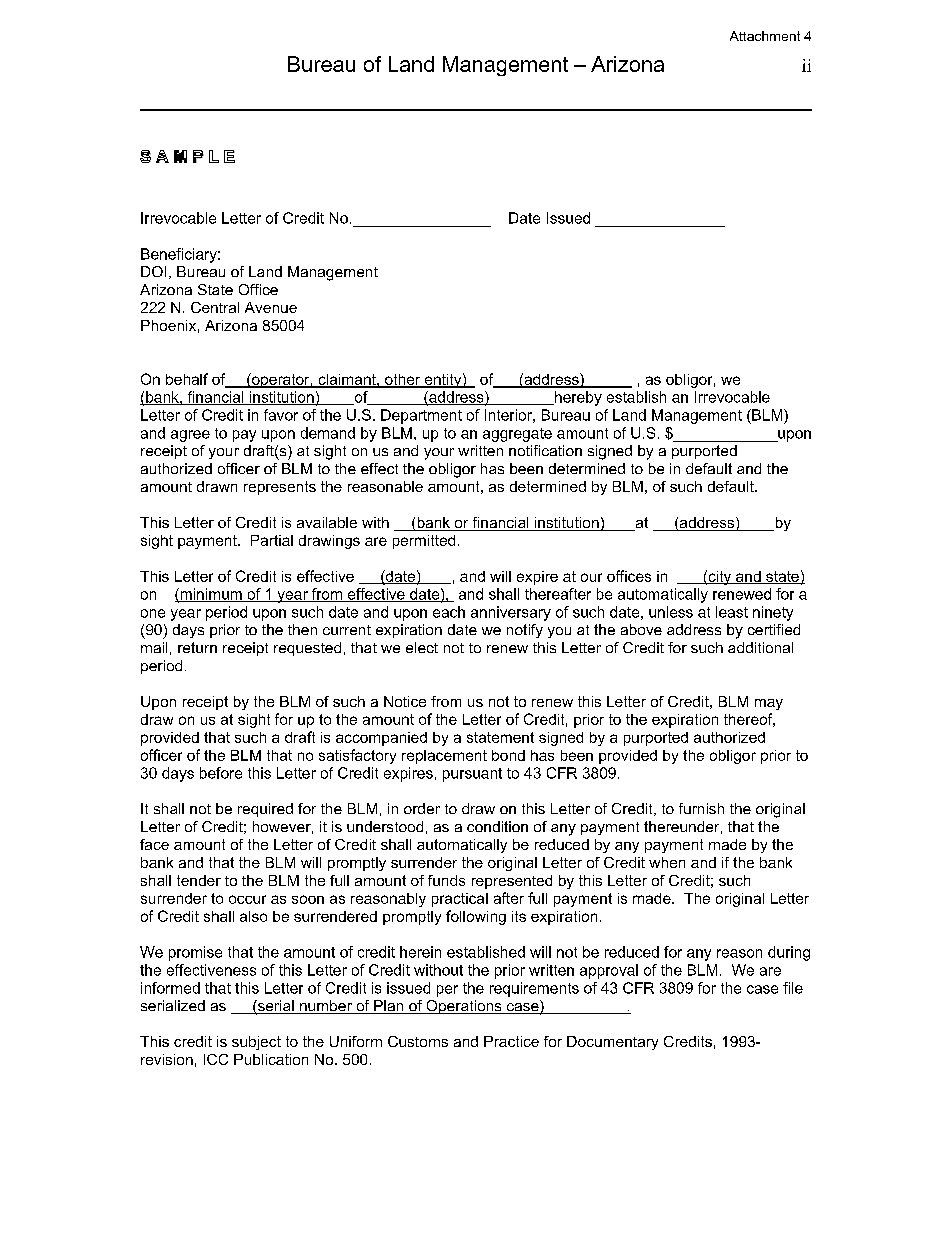 Image resolution: width=952 pixels, height=1233 pixels. What do you see at coordinates (577, 398) in the screenshot?
I see `hereby` at bounding box center [577, 398].
